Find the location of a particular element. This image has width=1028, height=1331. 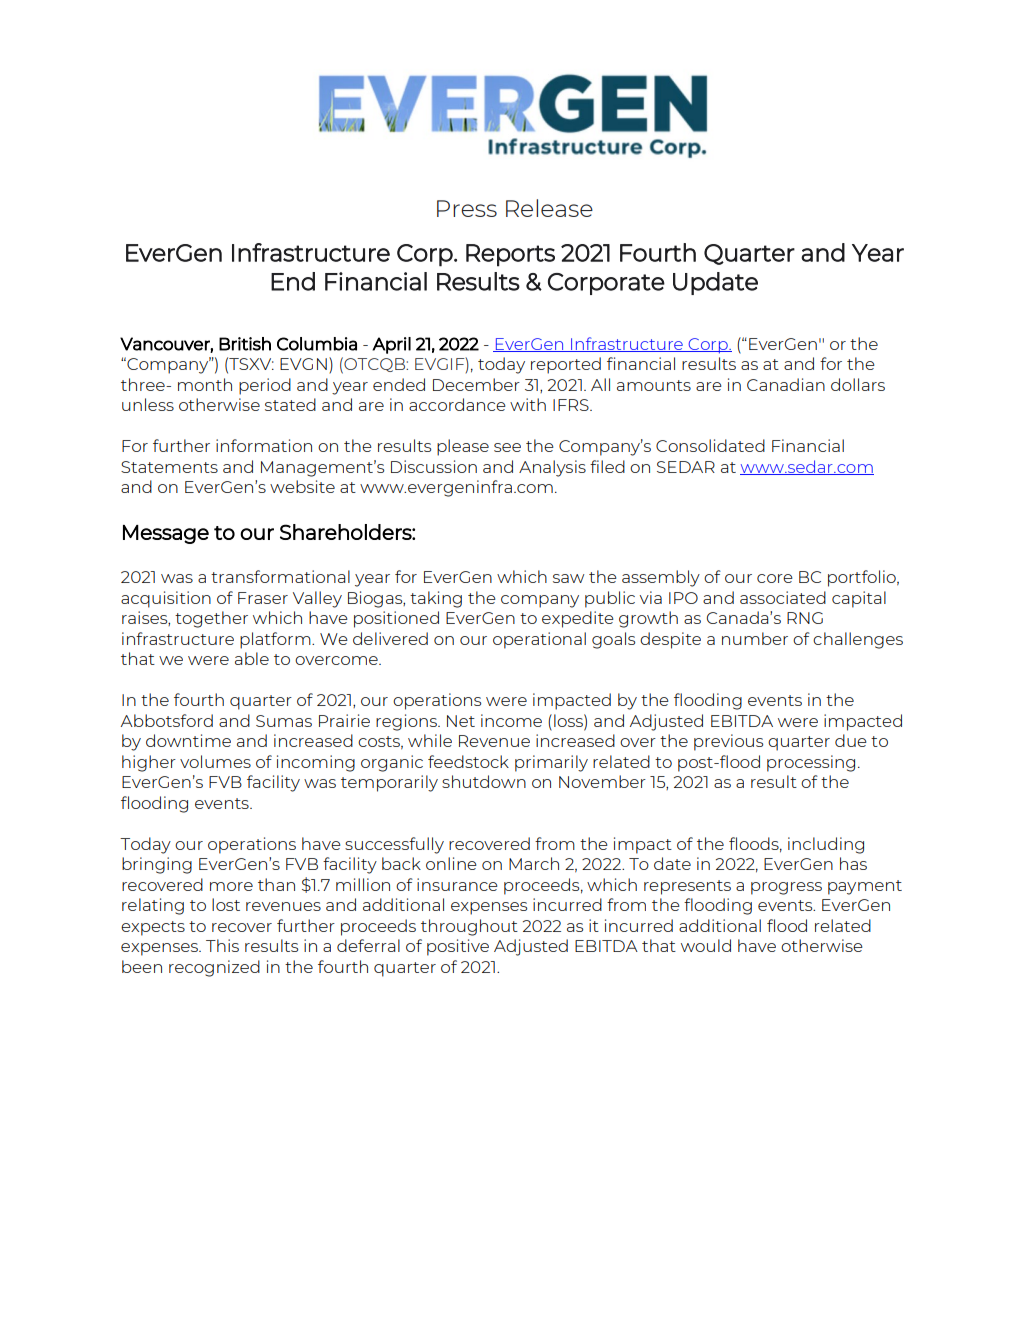

Canadian is located at coordinates (786, 384).
